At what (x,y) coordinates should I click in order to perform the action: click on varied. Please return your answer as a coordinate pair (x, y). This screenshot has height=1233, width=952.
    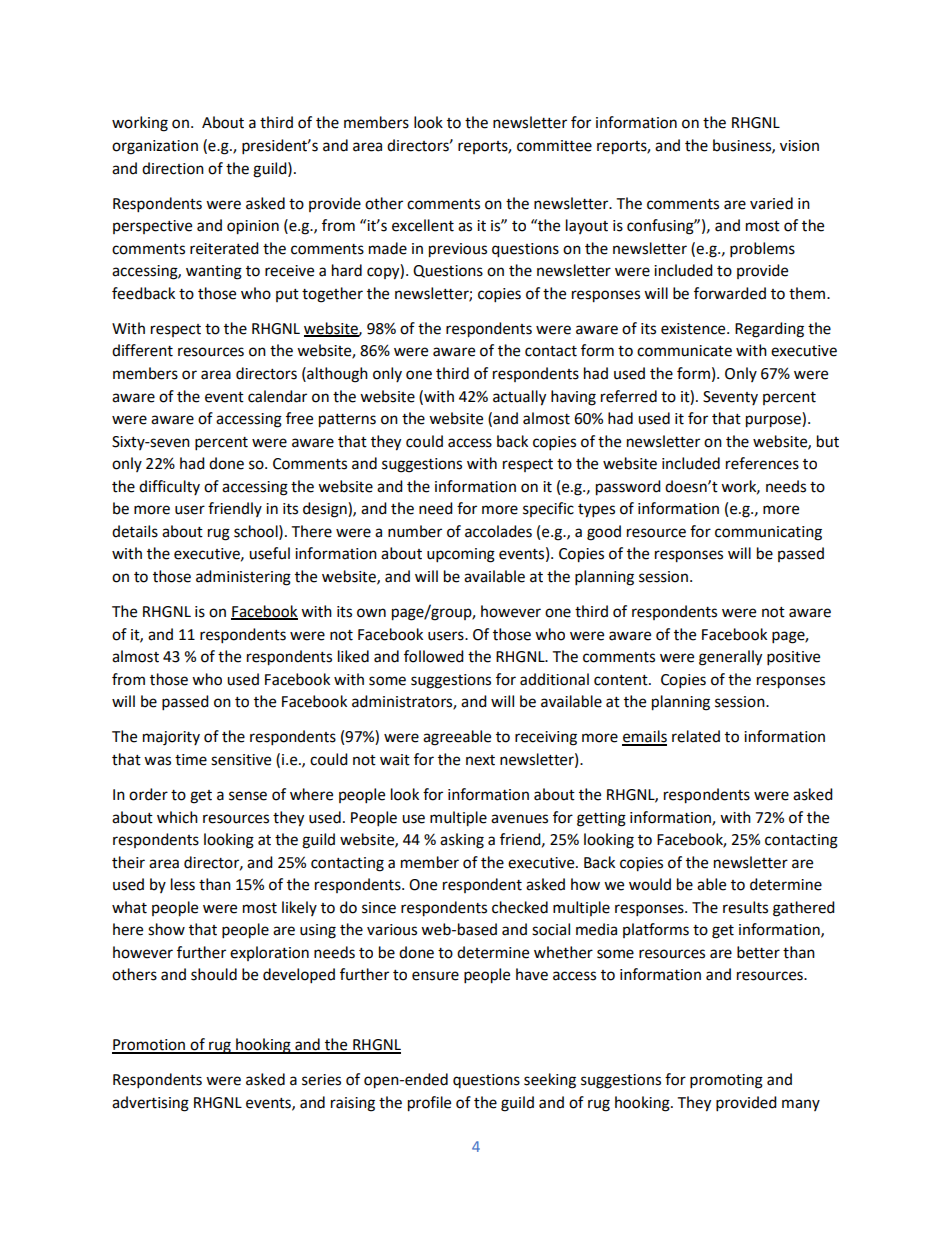
    Looking at the image, I should click on (771, 203).
